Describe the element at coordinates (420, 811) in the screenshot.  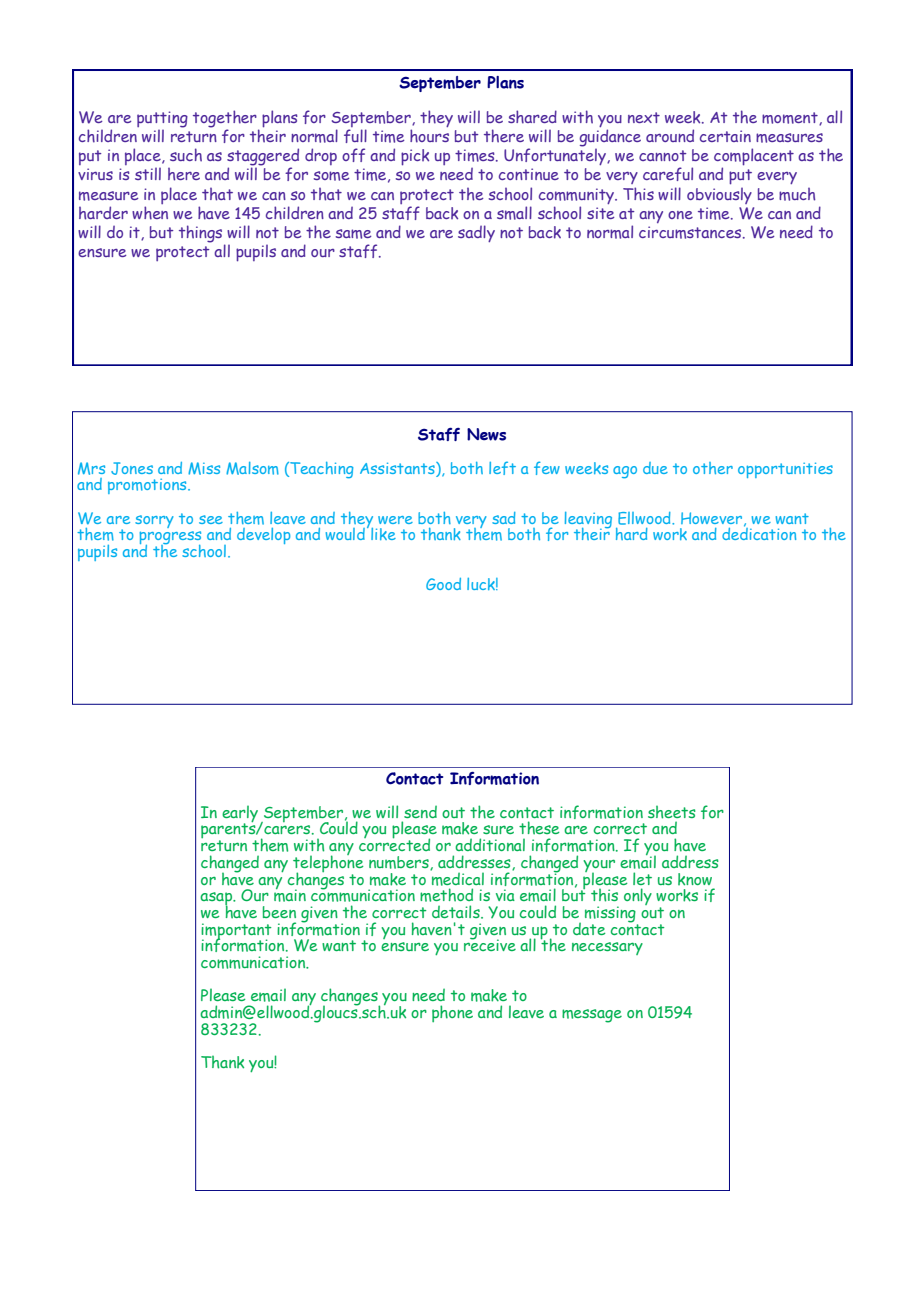
I see `send` at that location.
